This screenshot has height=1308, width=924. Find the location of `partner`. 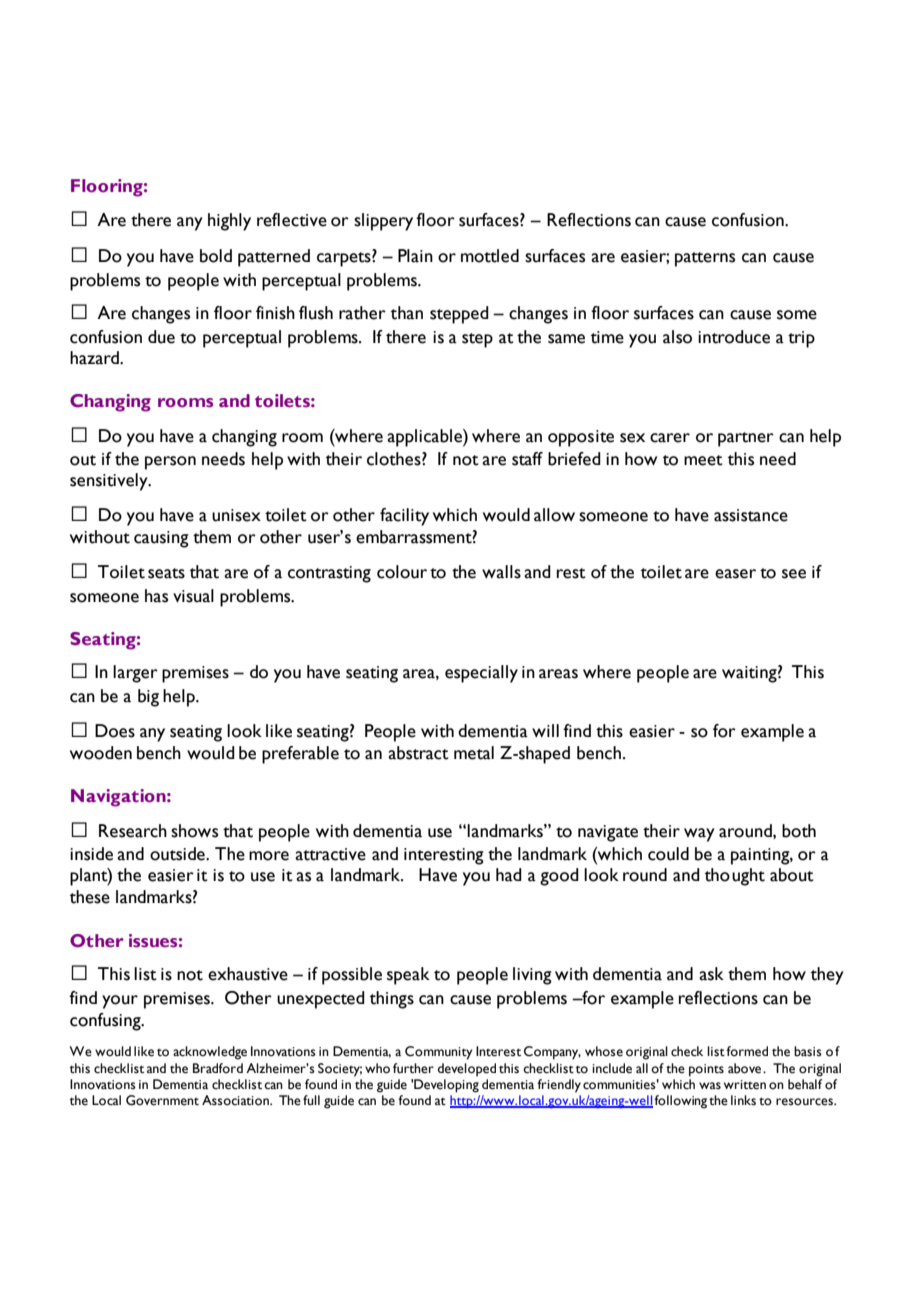

partner is located at coordinates (746, 439).
